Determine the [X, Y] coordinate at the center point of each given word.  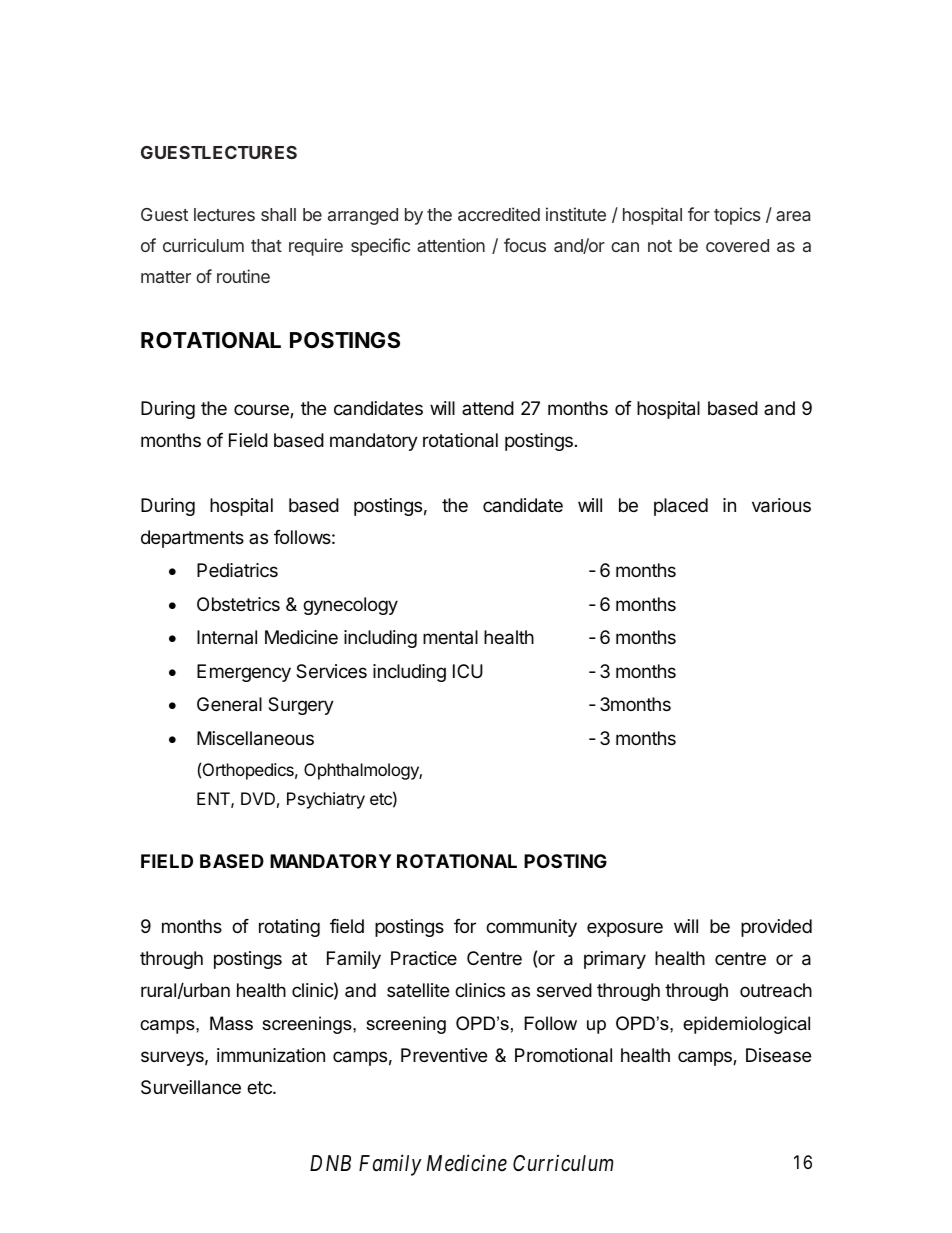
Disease [778, 1055]
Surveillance [191, 1087]
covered [737, 245]
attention [451, 245]
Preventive [444, 1055]
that [266, 245]
